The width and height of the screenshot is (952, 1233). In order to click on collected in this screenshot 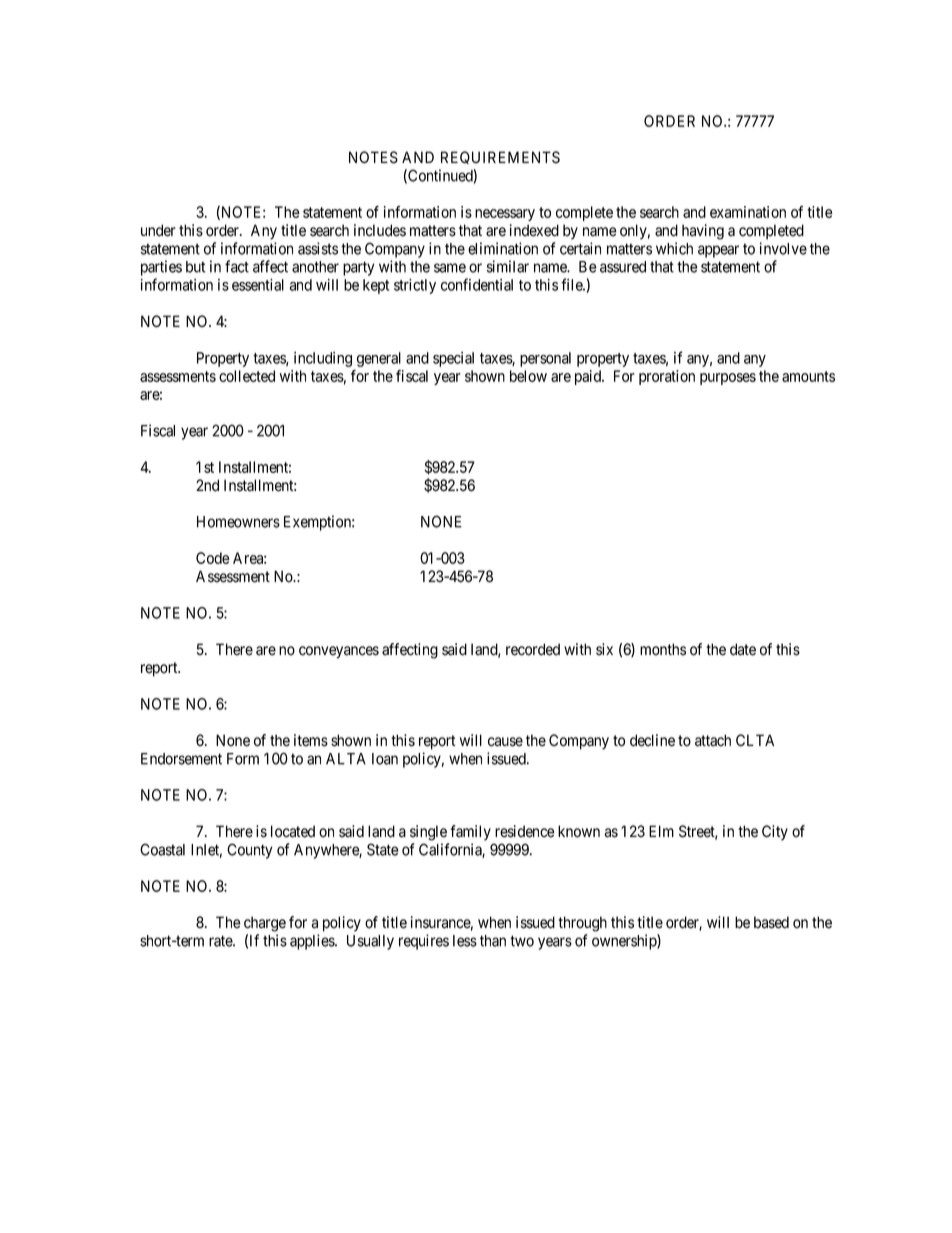, I will do `click(247, 376)`.
